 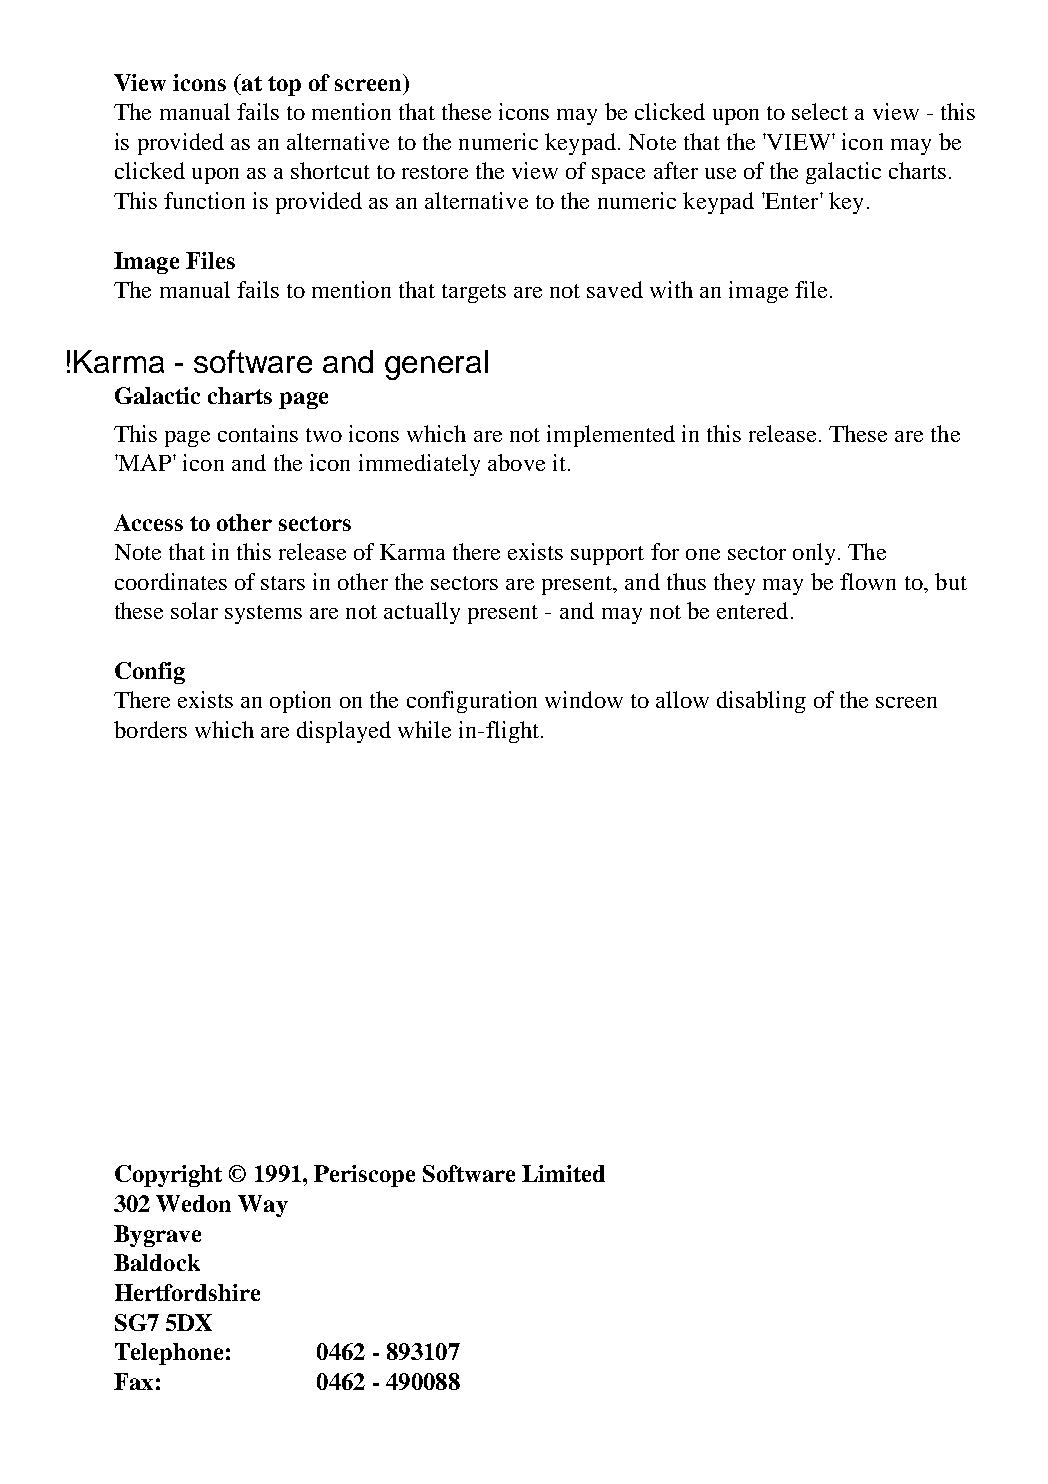 What do you see at coordinates (169, 1354) in the document?
I see `Telephone` at bounding box center [169, 1354].
